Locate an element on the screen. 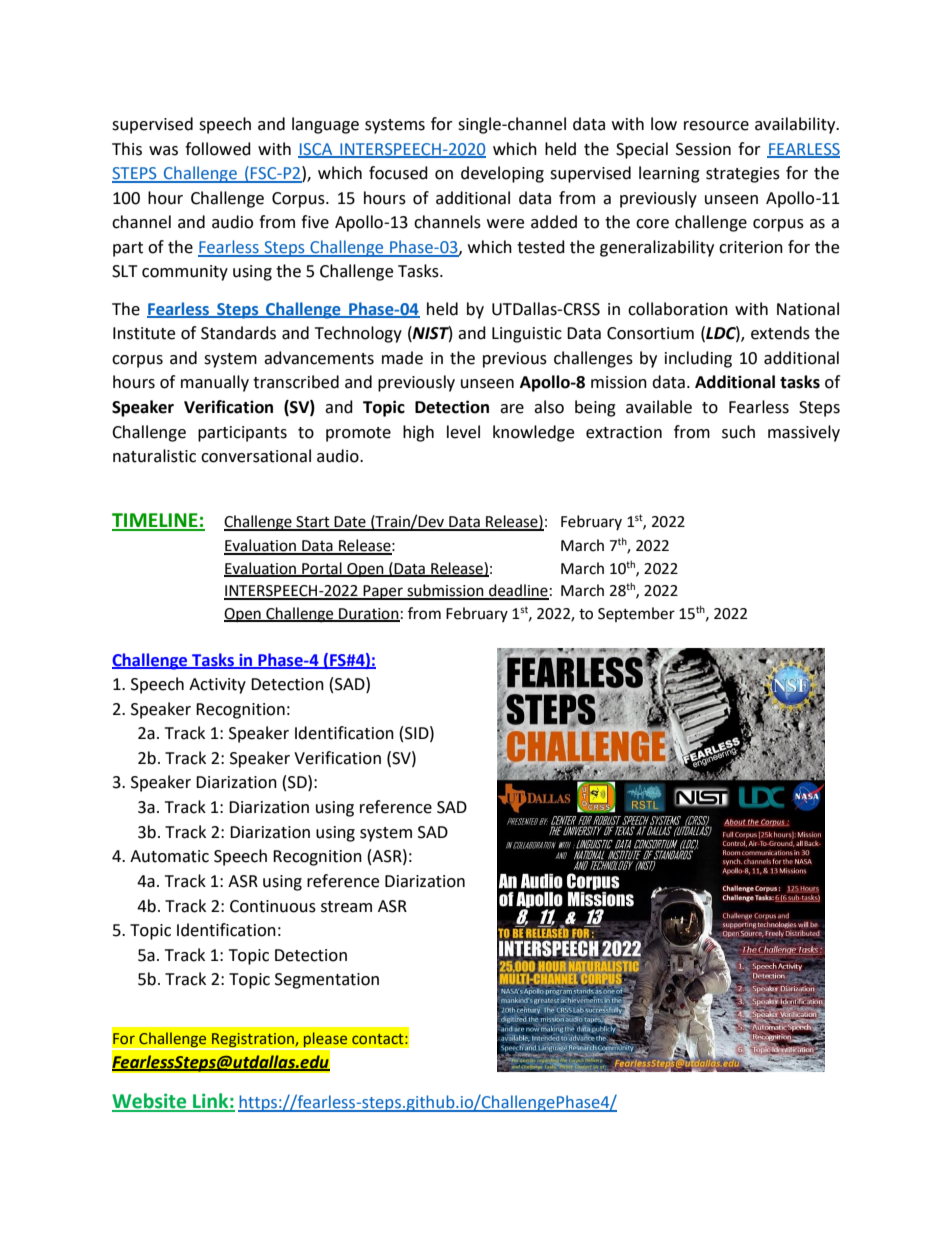  followed is located at coordinates (218, 149).
